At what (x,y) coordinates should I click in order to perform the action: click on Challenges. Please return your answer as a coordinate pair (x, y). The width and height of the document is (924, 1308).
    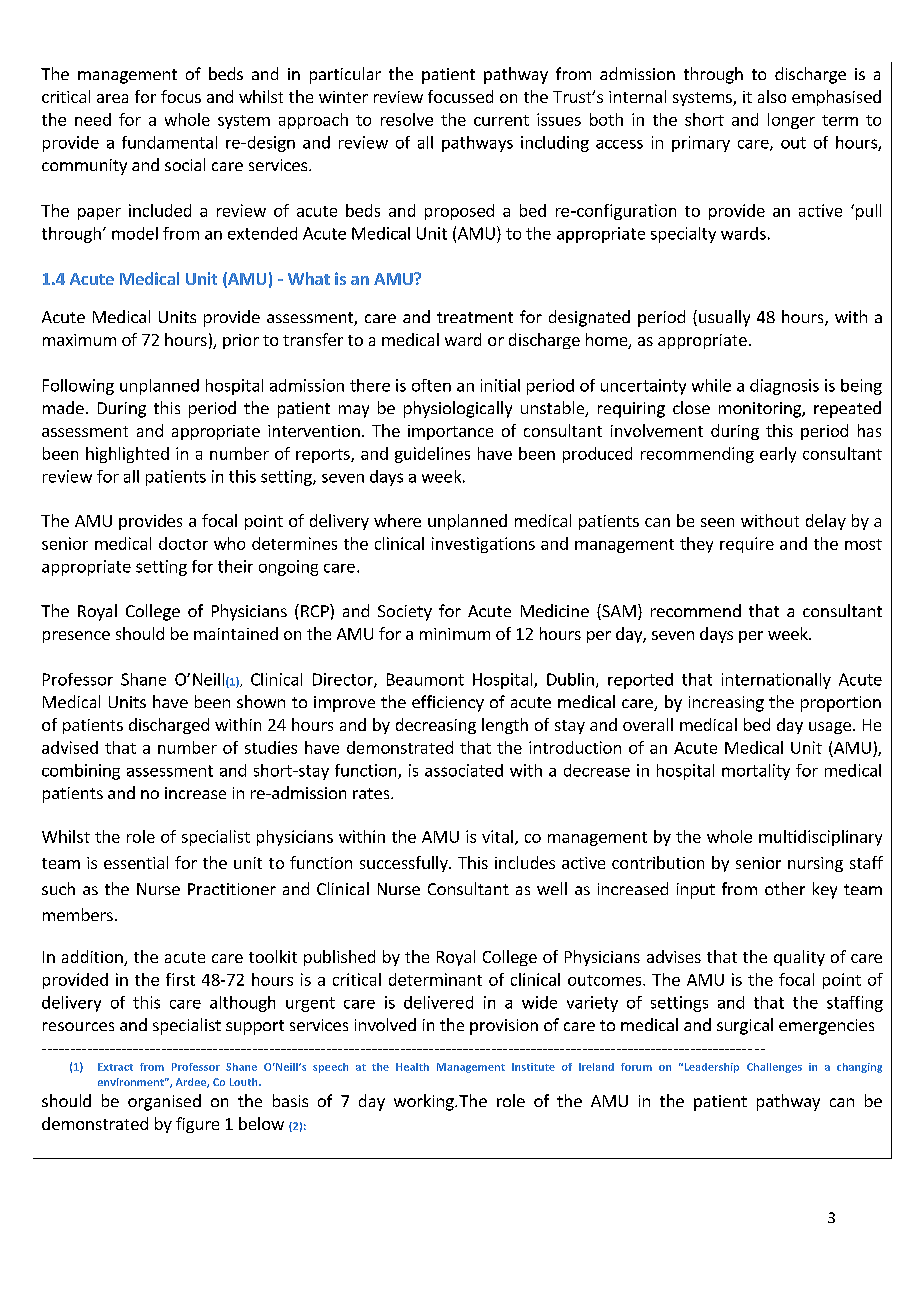
    Looking at the image, I should click on (774, 1068).
